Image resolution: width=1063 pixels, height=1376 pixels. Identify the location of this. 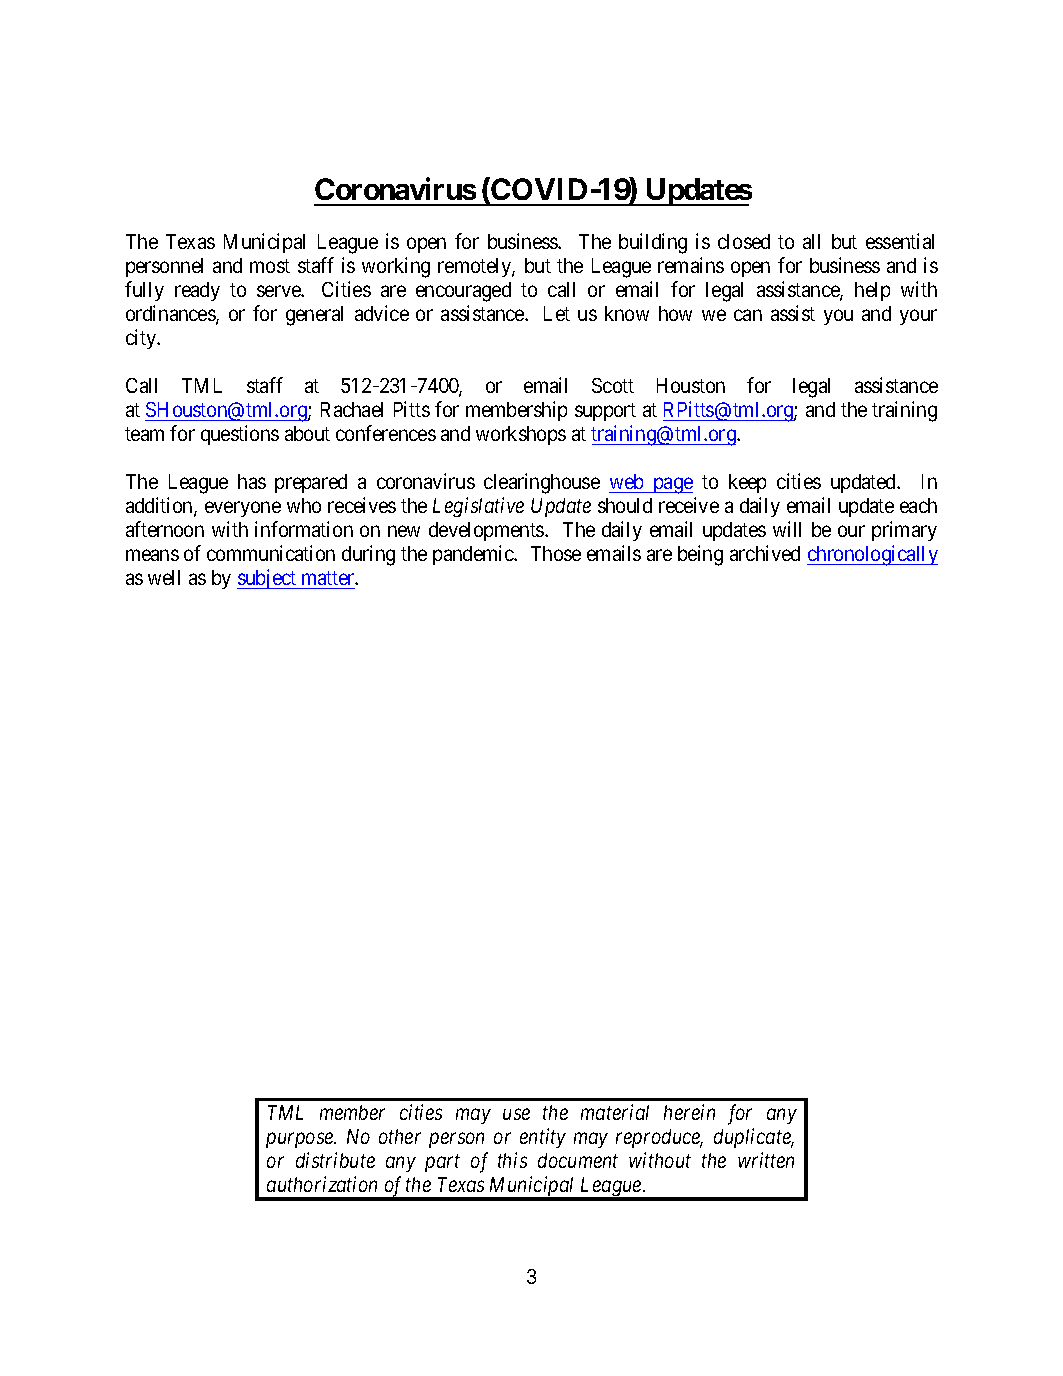
(512, 1160).
